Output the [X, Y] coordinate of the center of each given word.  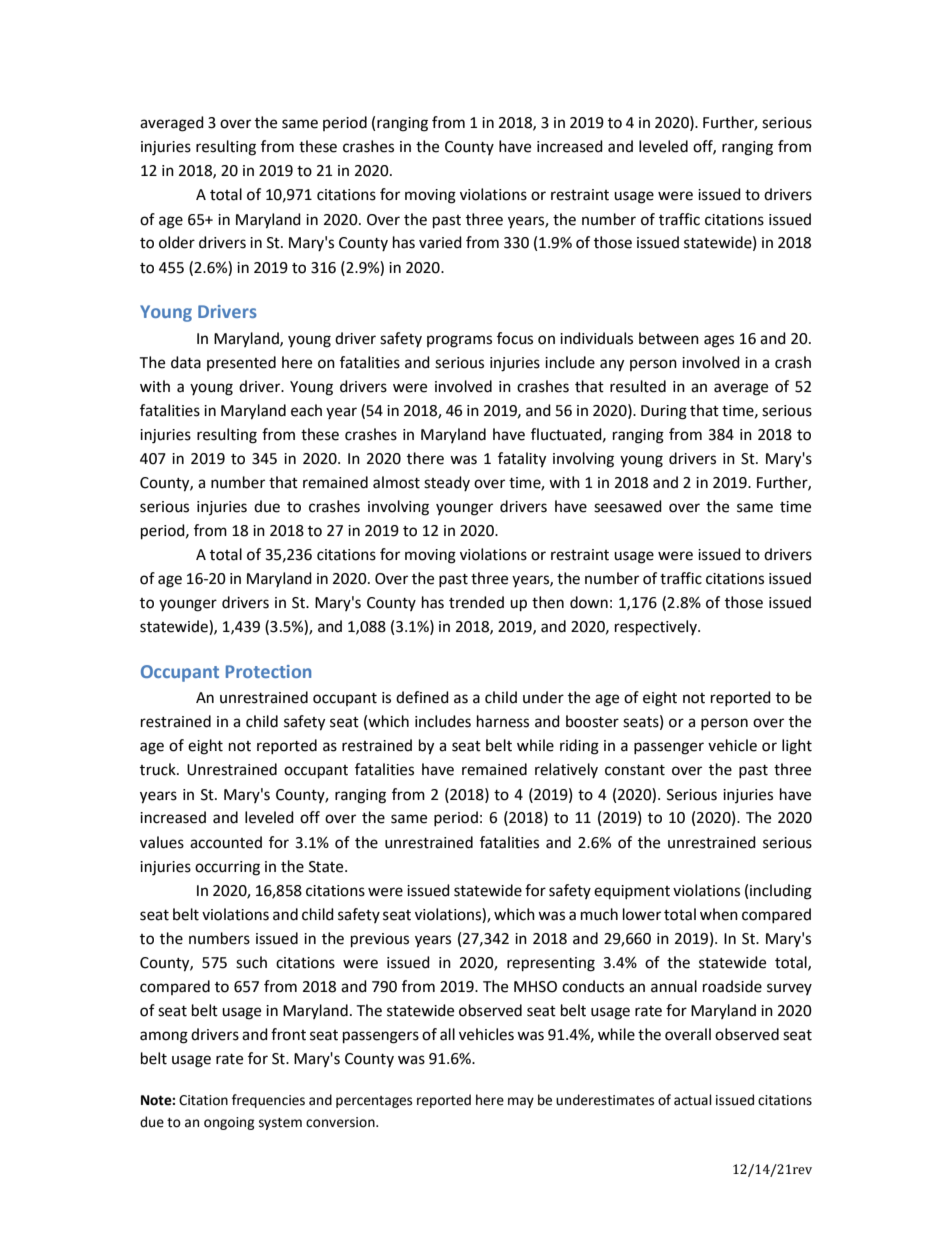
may [521, 1102]
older [177, 242]
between [669, 338]
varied [440, 242]
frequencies [268, 1101]
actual [693, 1100]
